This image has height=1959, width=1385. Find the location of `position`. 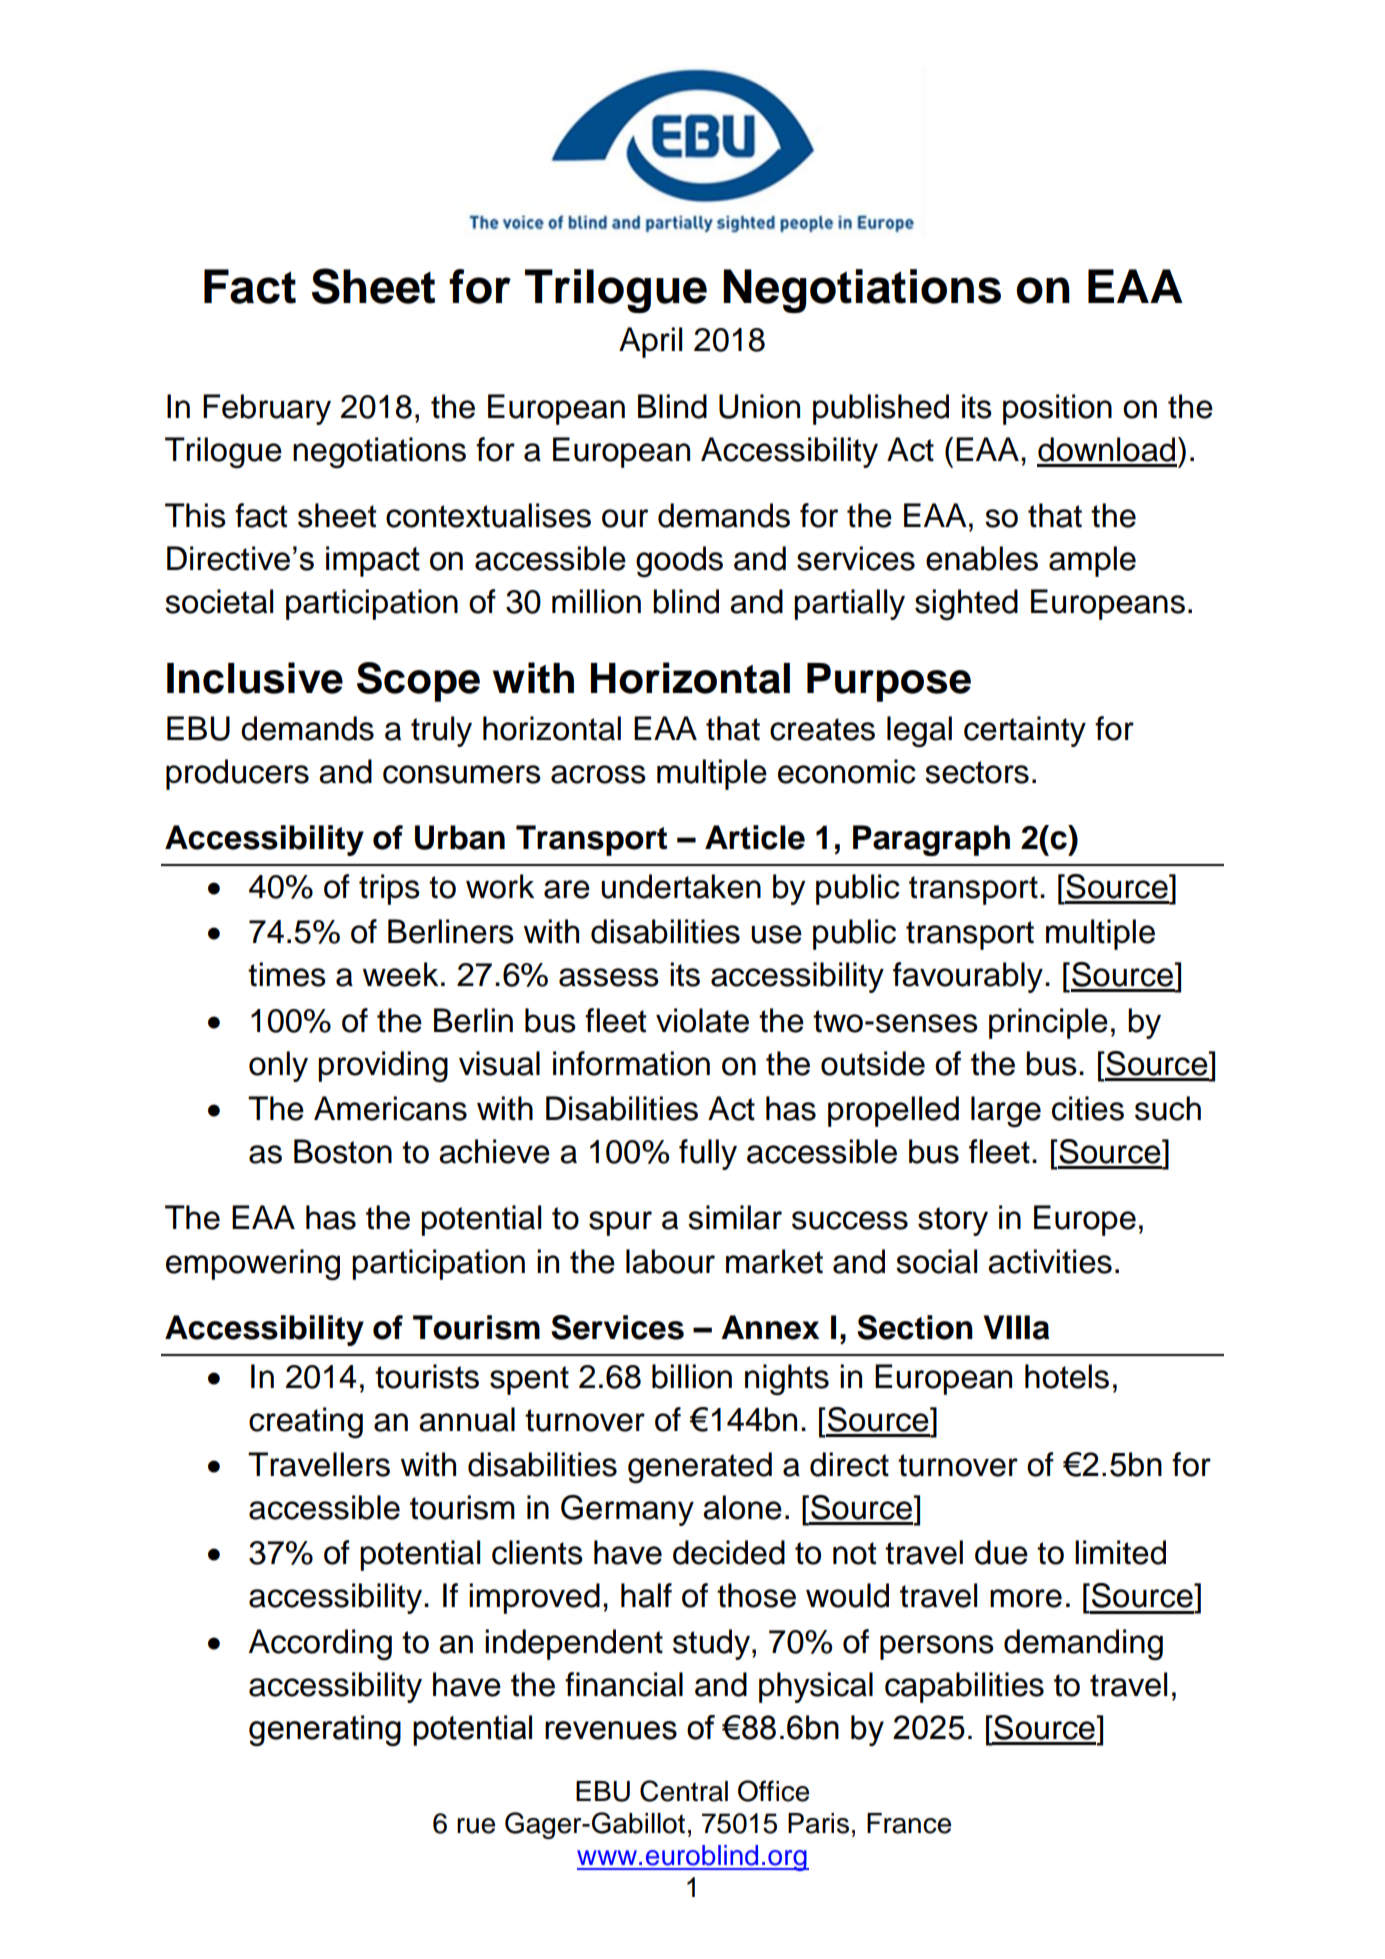

position is located at coordinates (1057, 409).
